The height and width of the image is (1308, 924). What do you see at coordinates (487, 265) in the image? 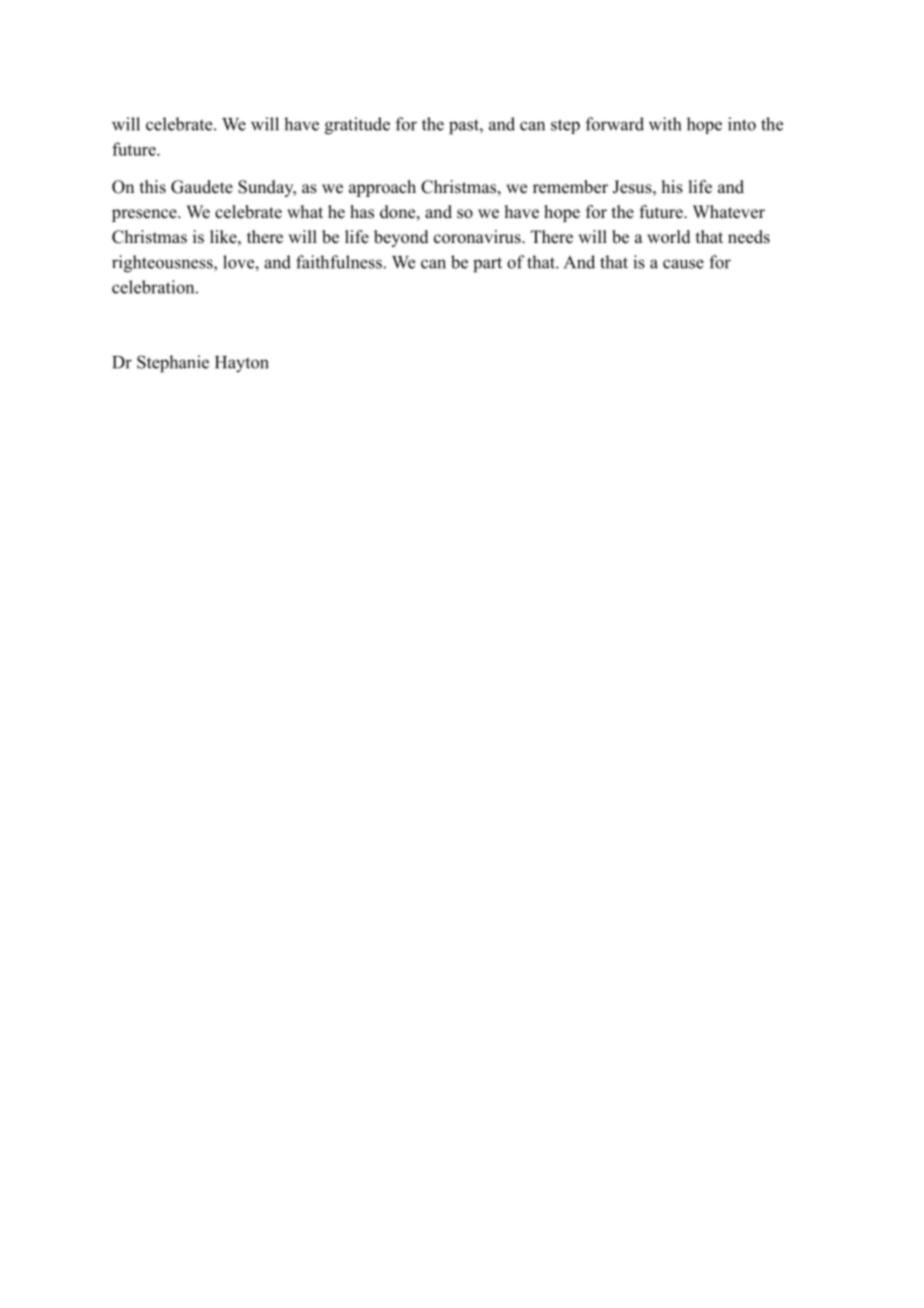
I see `part` at bounding box center [487, 265].
